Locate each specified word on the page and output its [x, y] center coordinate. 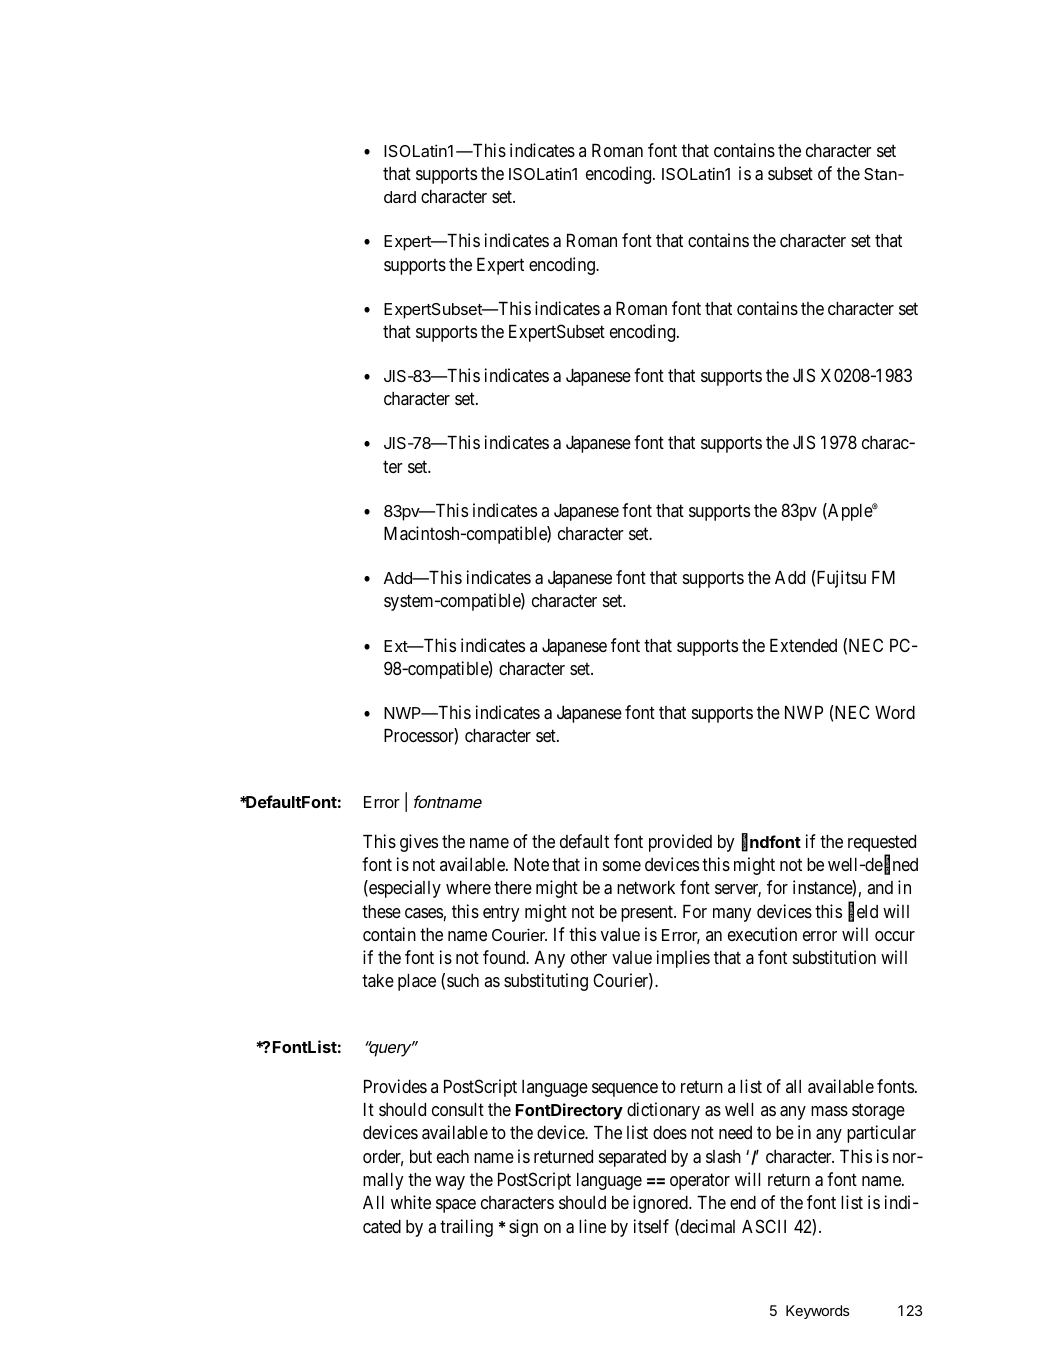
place [417, 982]
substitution [834, 957]
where [468, 887]
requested [882, 843]
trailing [466, 1228]
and [880, 887]
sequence [625, 1090]
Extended [803, 645]
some [622, 866]
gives [419, 843]
